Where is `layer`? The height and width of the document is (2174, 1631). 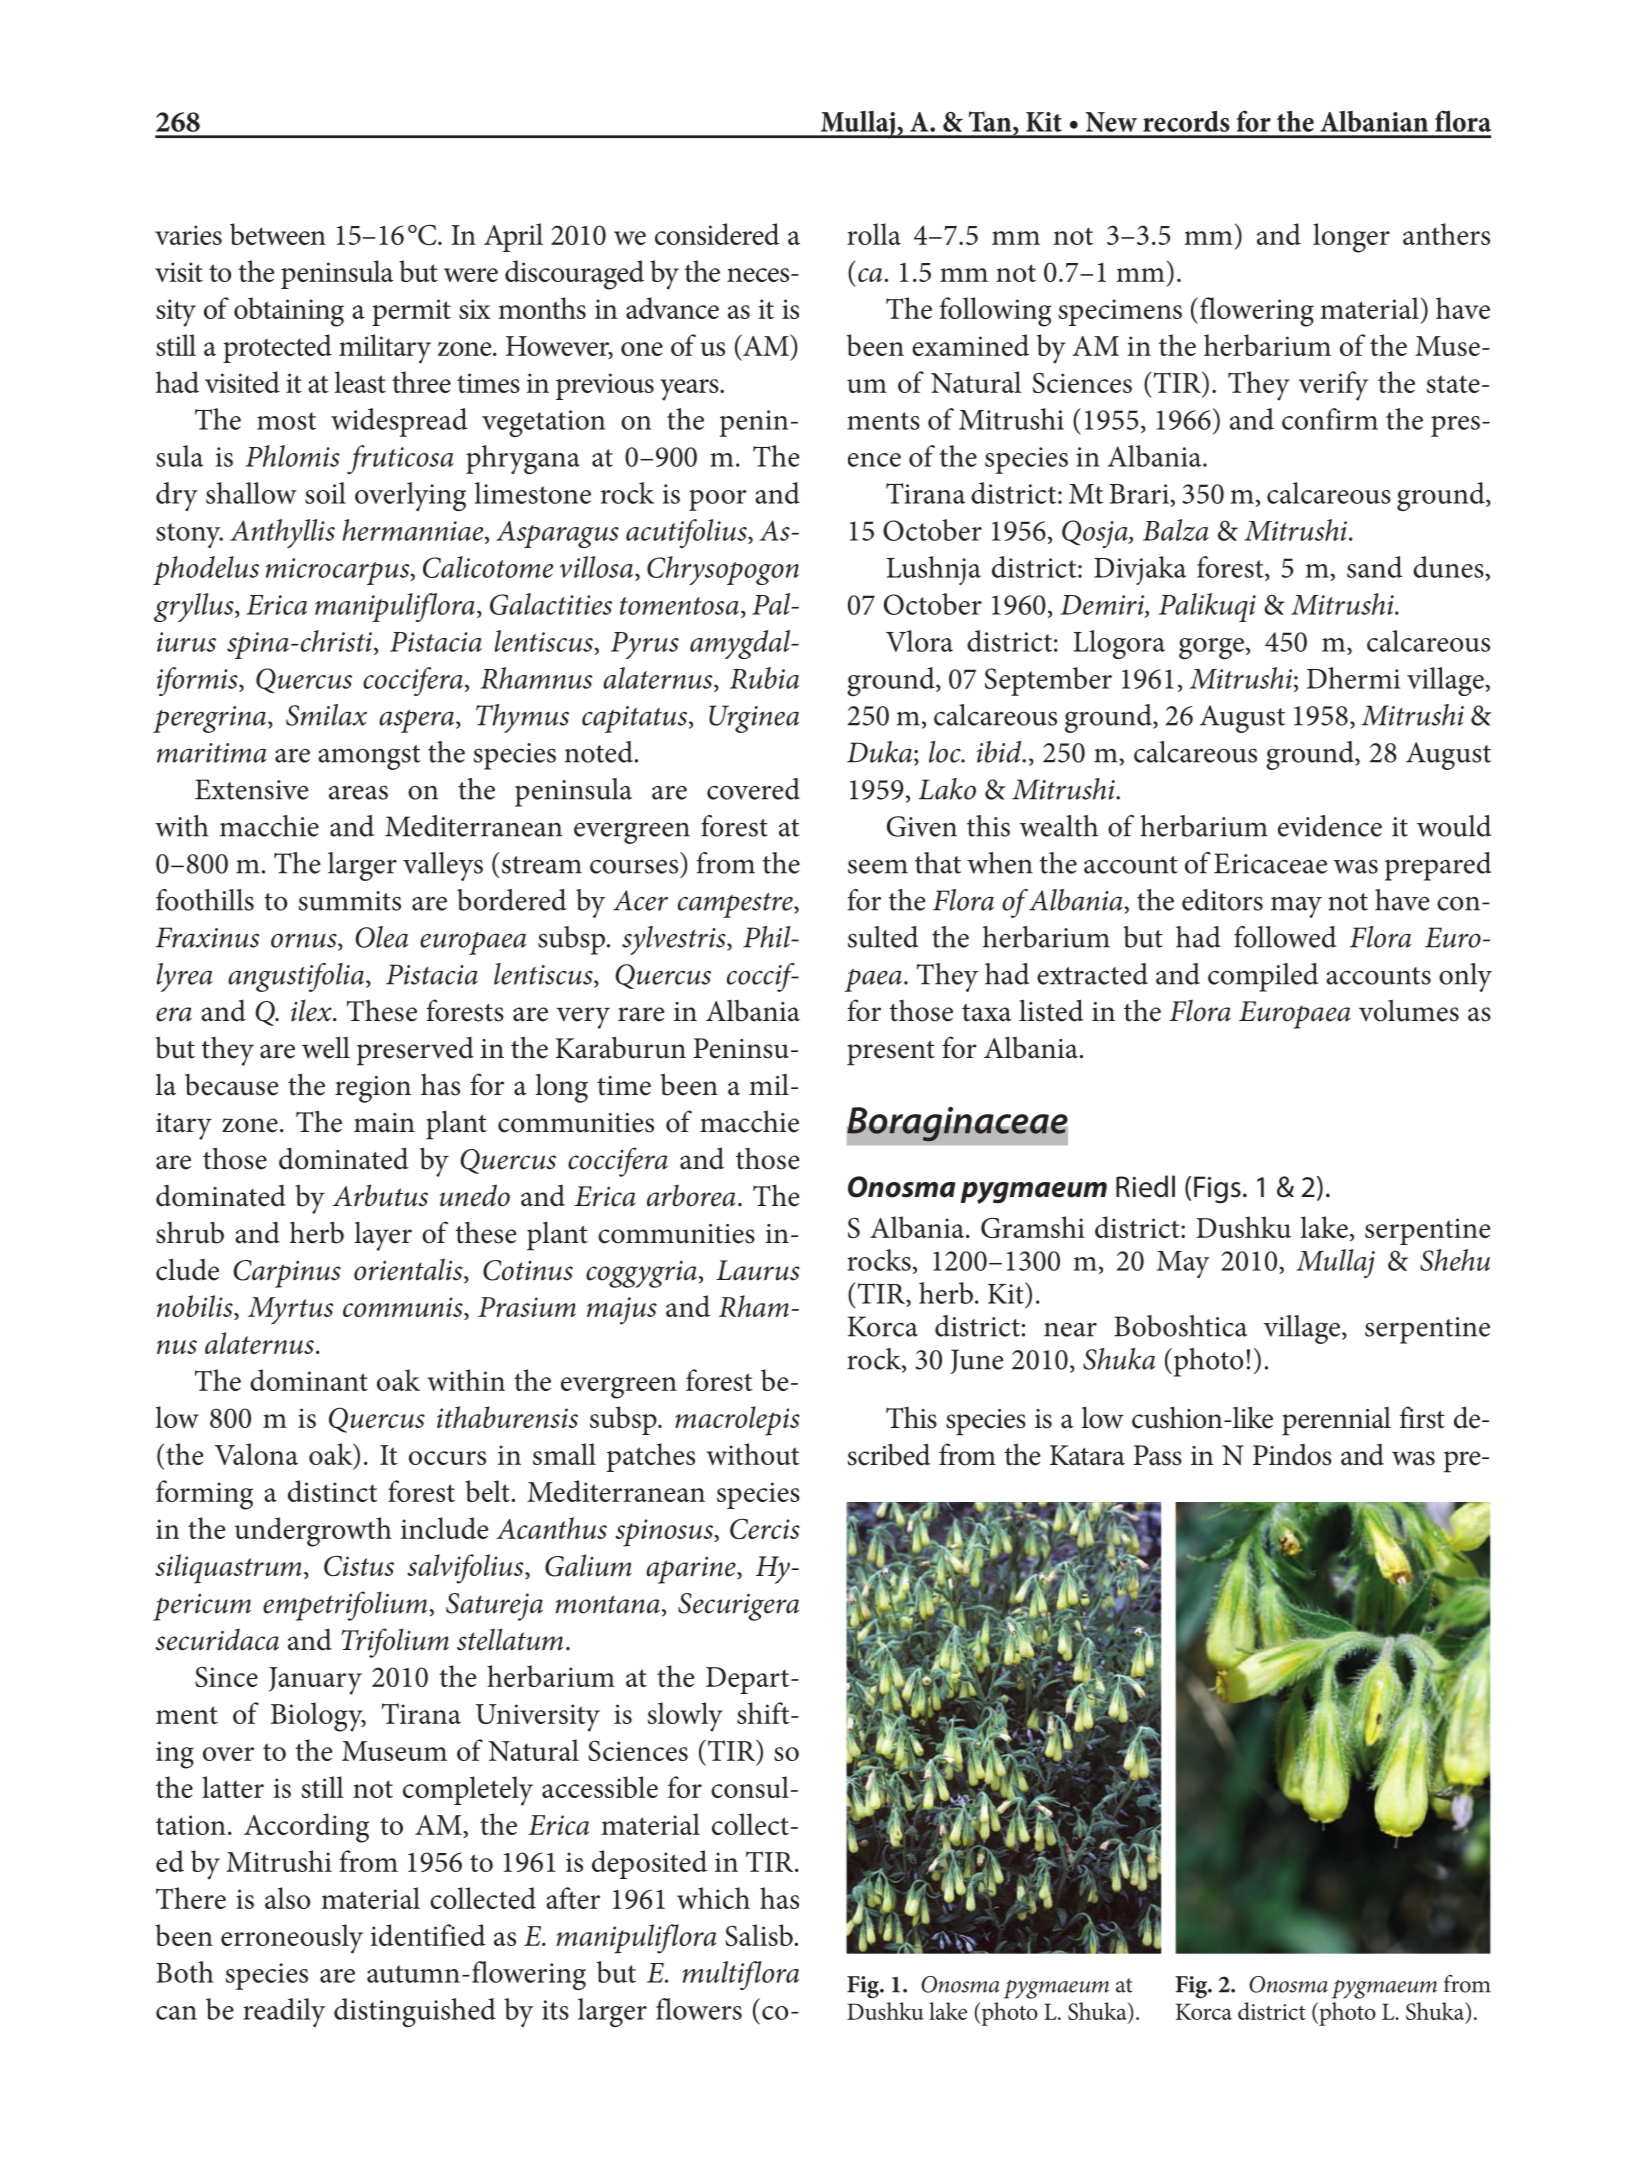 layer is located at coordinates (383, 1236).
